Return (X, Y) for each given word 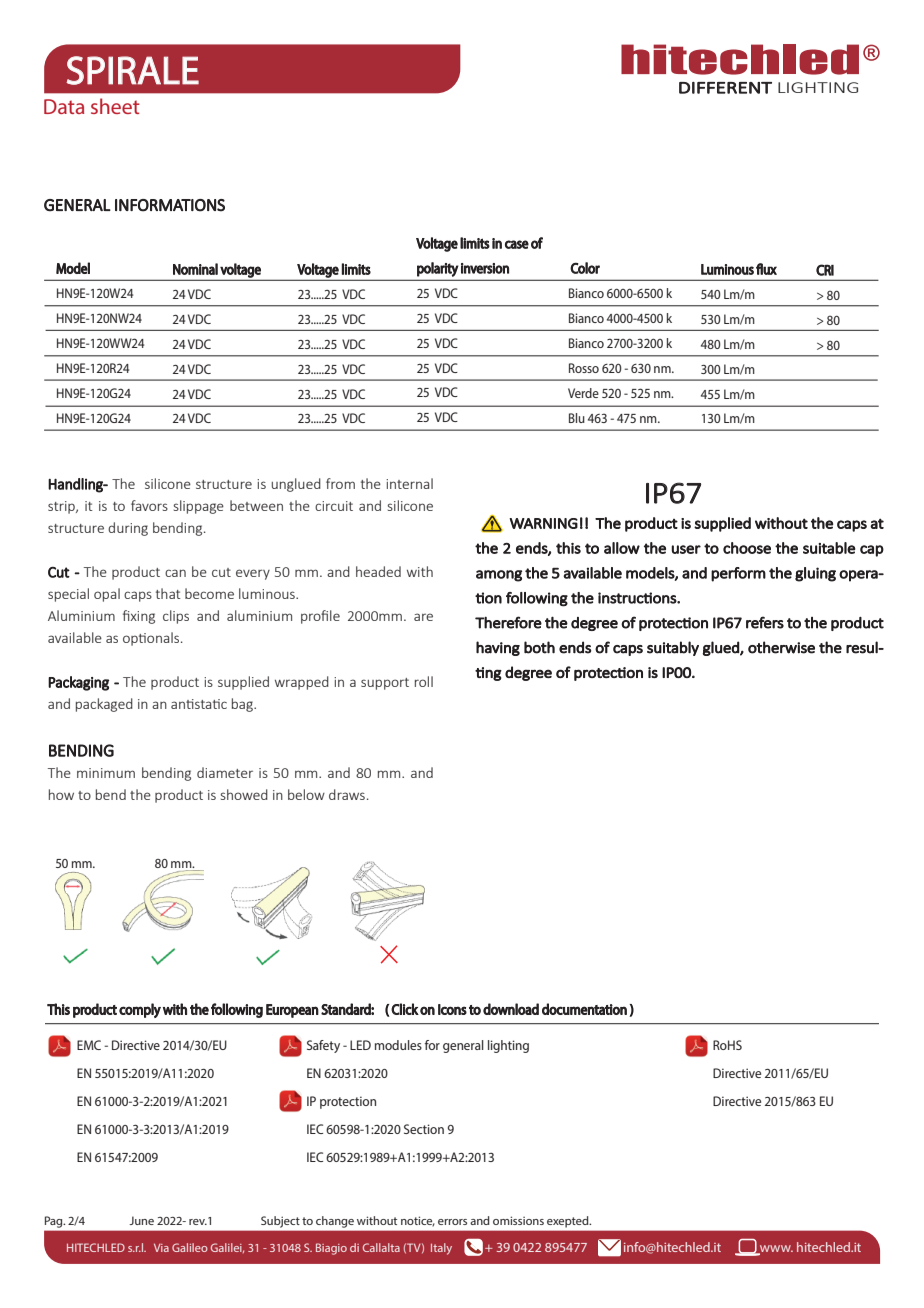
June (141, 1220)
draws (347, 794)
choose (747, 548)
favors (149, 505)
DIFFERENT (725, 88)
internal (409, 483)
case (517, 244)
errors (452, 1222)
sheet (115, 106)
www (775, 1249)
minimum (106, 773)
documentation (584, 1009)
